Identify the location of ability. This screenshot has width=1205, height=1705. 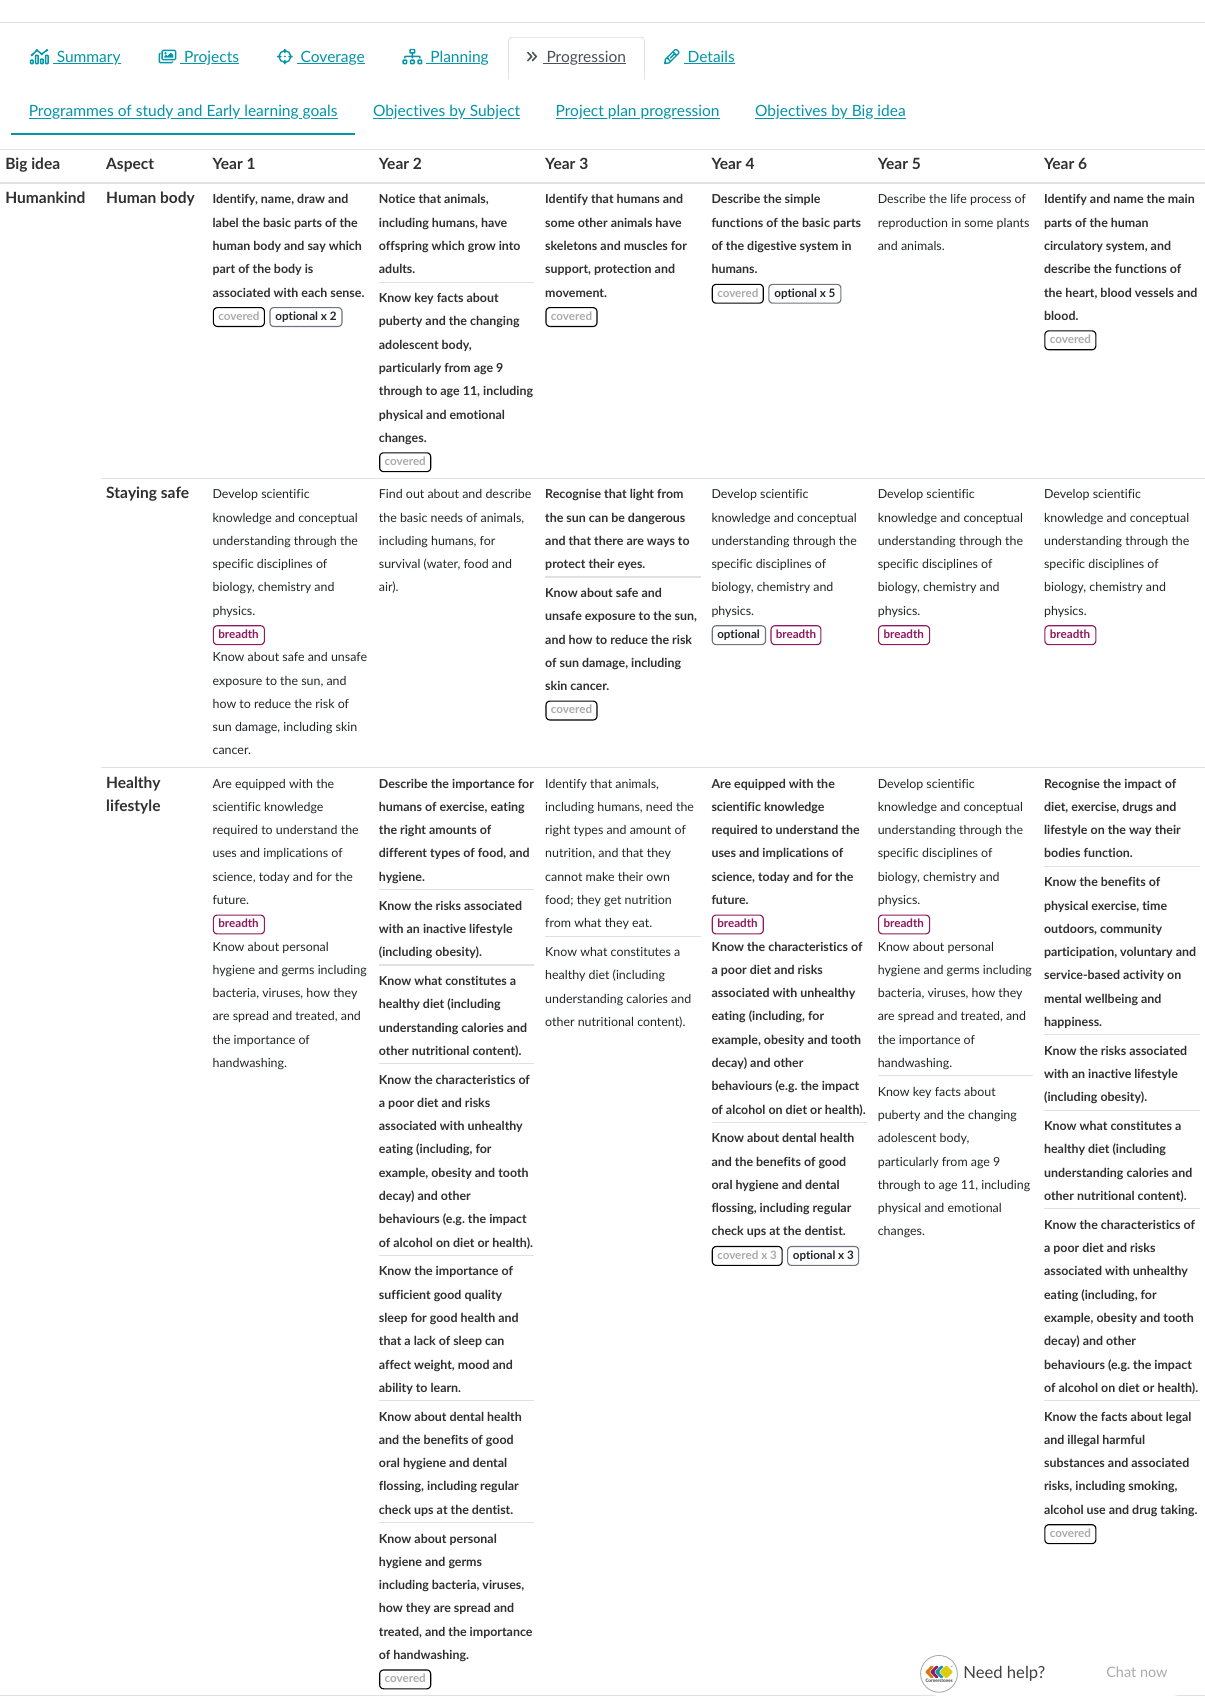
(396, 1388).
